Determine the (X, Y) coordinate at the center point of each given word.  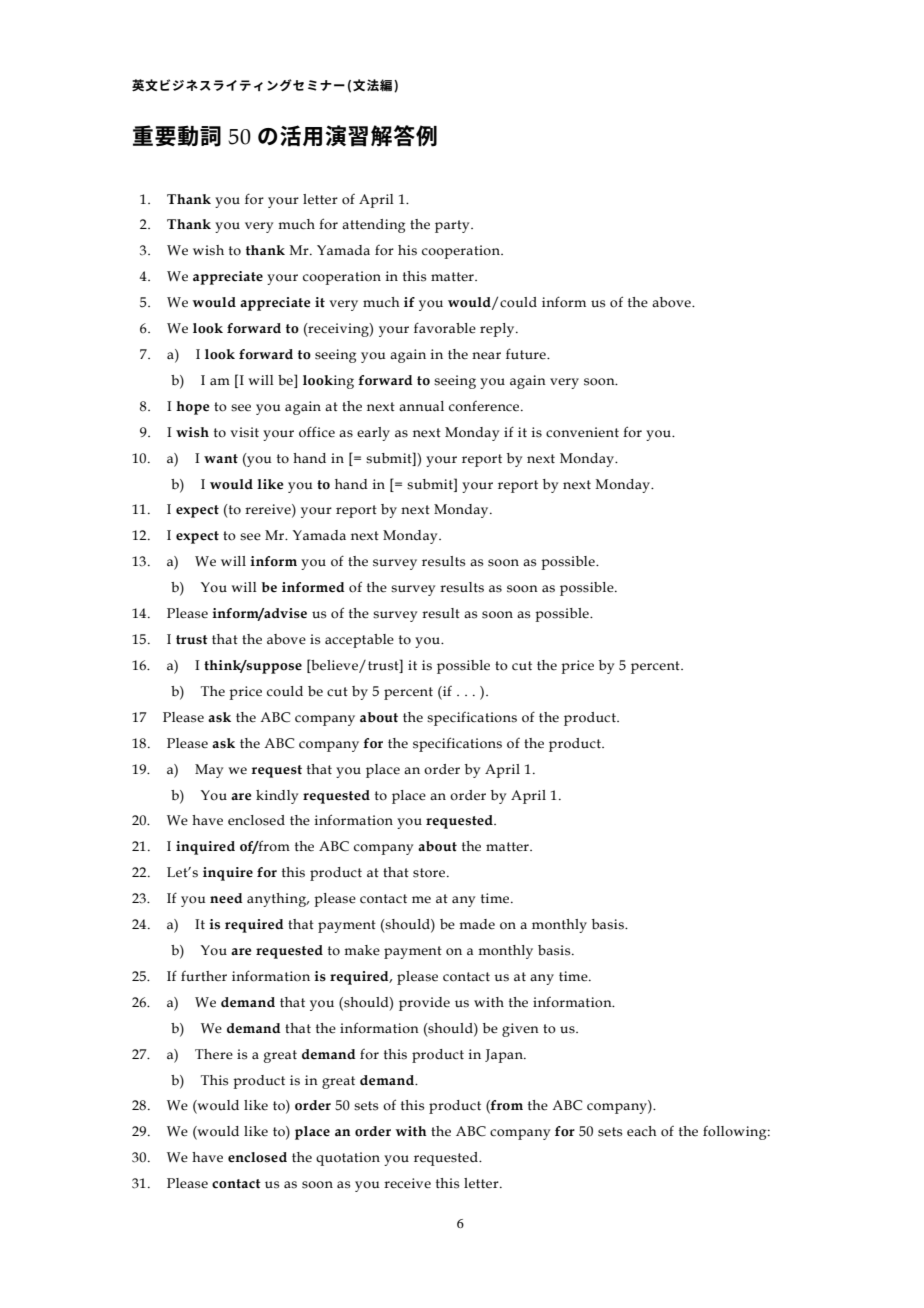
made (477, 924)
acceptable (359, 641)
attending (373, 226)
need (226, 898)
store (430, 873)
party (453, 226)
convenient (582, 432)
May (209, 771)
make (362, 950)
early (373, 434)
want (221, 459)
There (214, 1054)
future (527, 354)
